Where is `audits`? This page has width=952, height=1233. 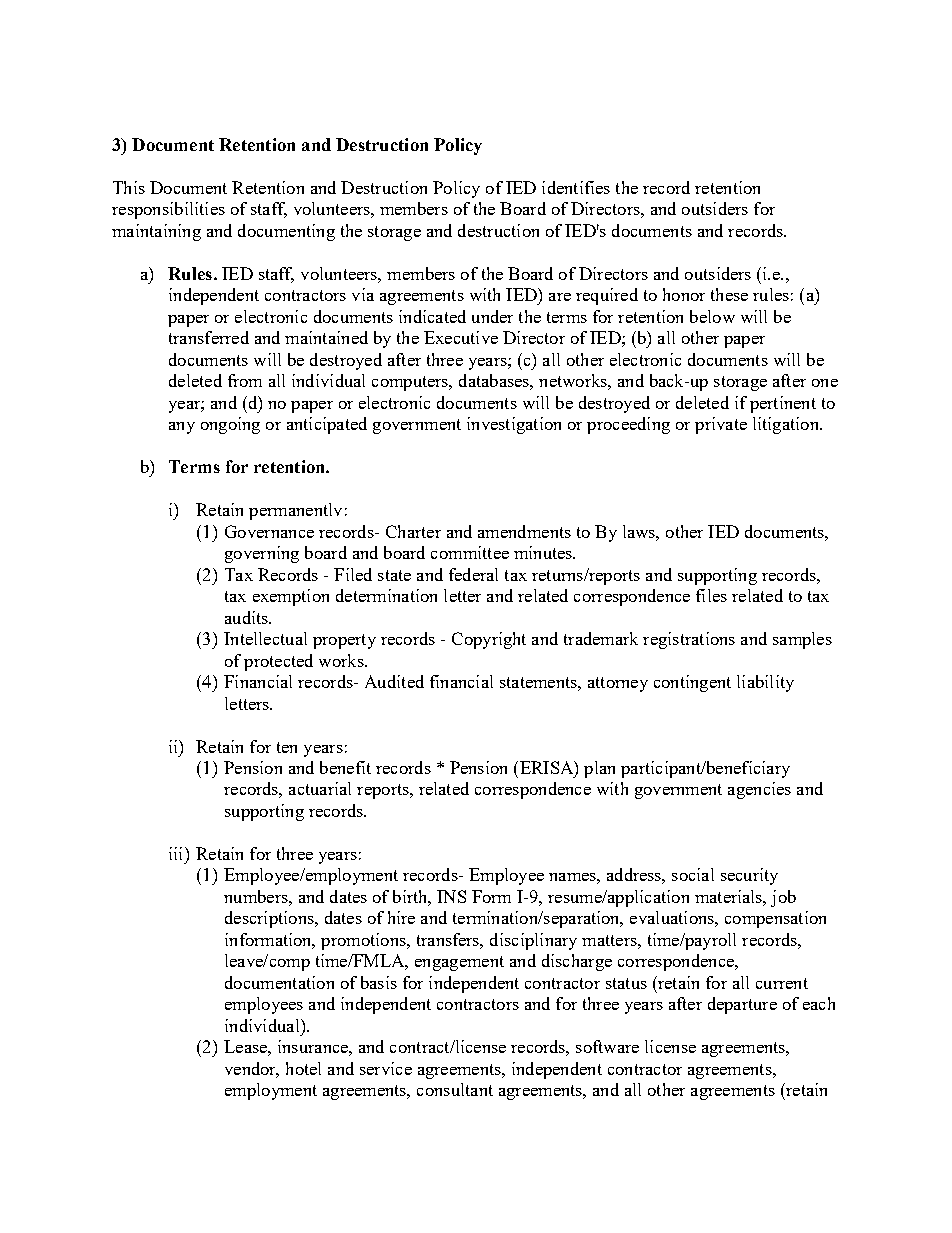 audits is located at coordinates (247, 617).
